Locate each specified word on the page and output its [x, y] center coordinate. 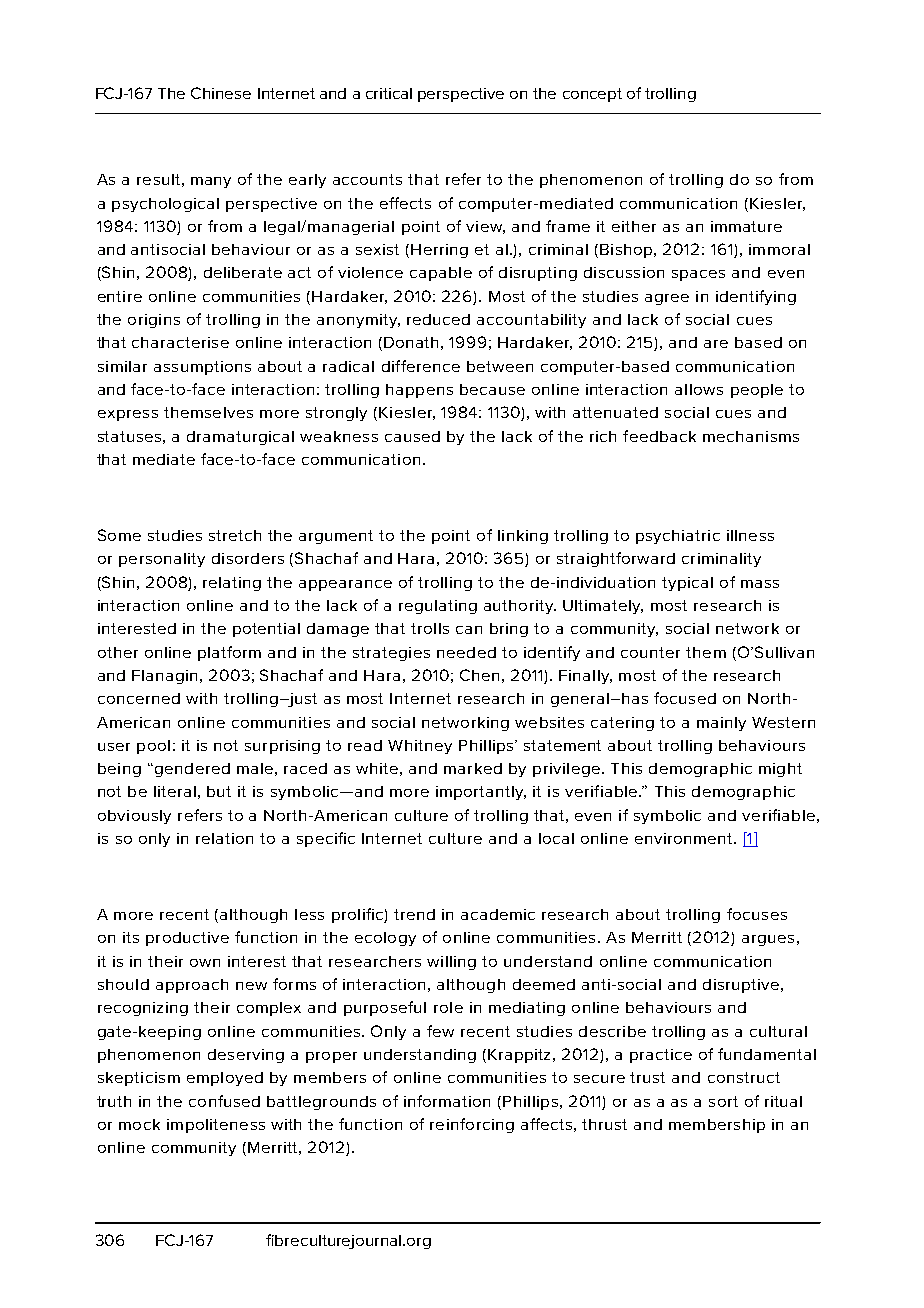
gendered [191, 770]
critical [389, 93]
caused [412, 436]
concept [592, 95]
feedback [659, 436]
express [128, 415]
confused [224, 1101]
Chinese [221, 93]
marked [473, 768]
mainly [721, 724]
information [447, 1101]
